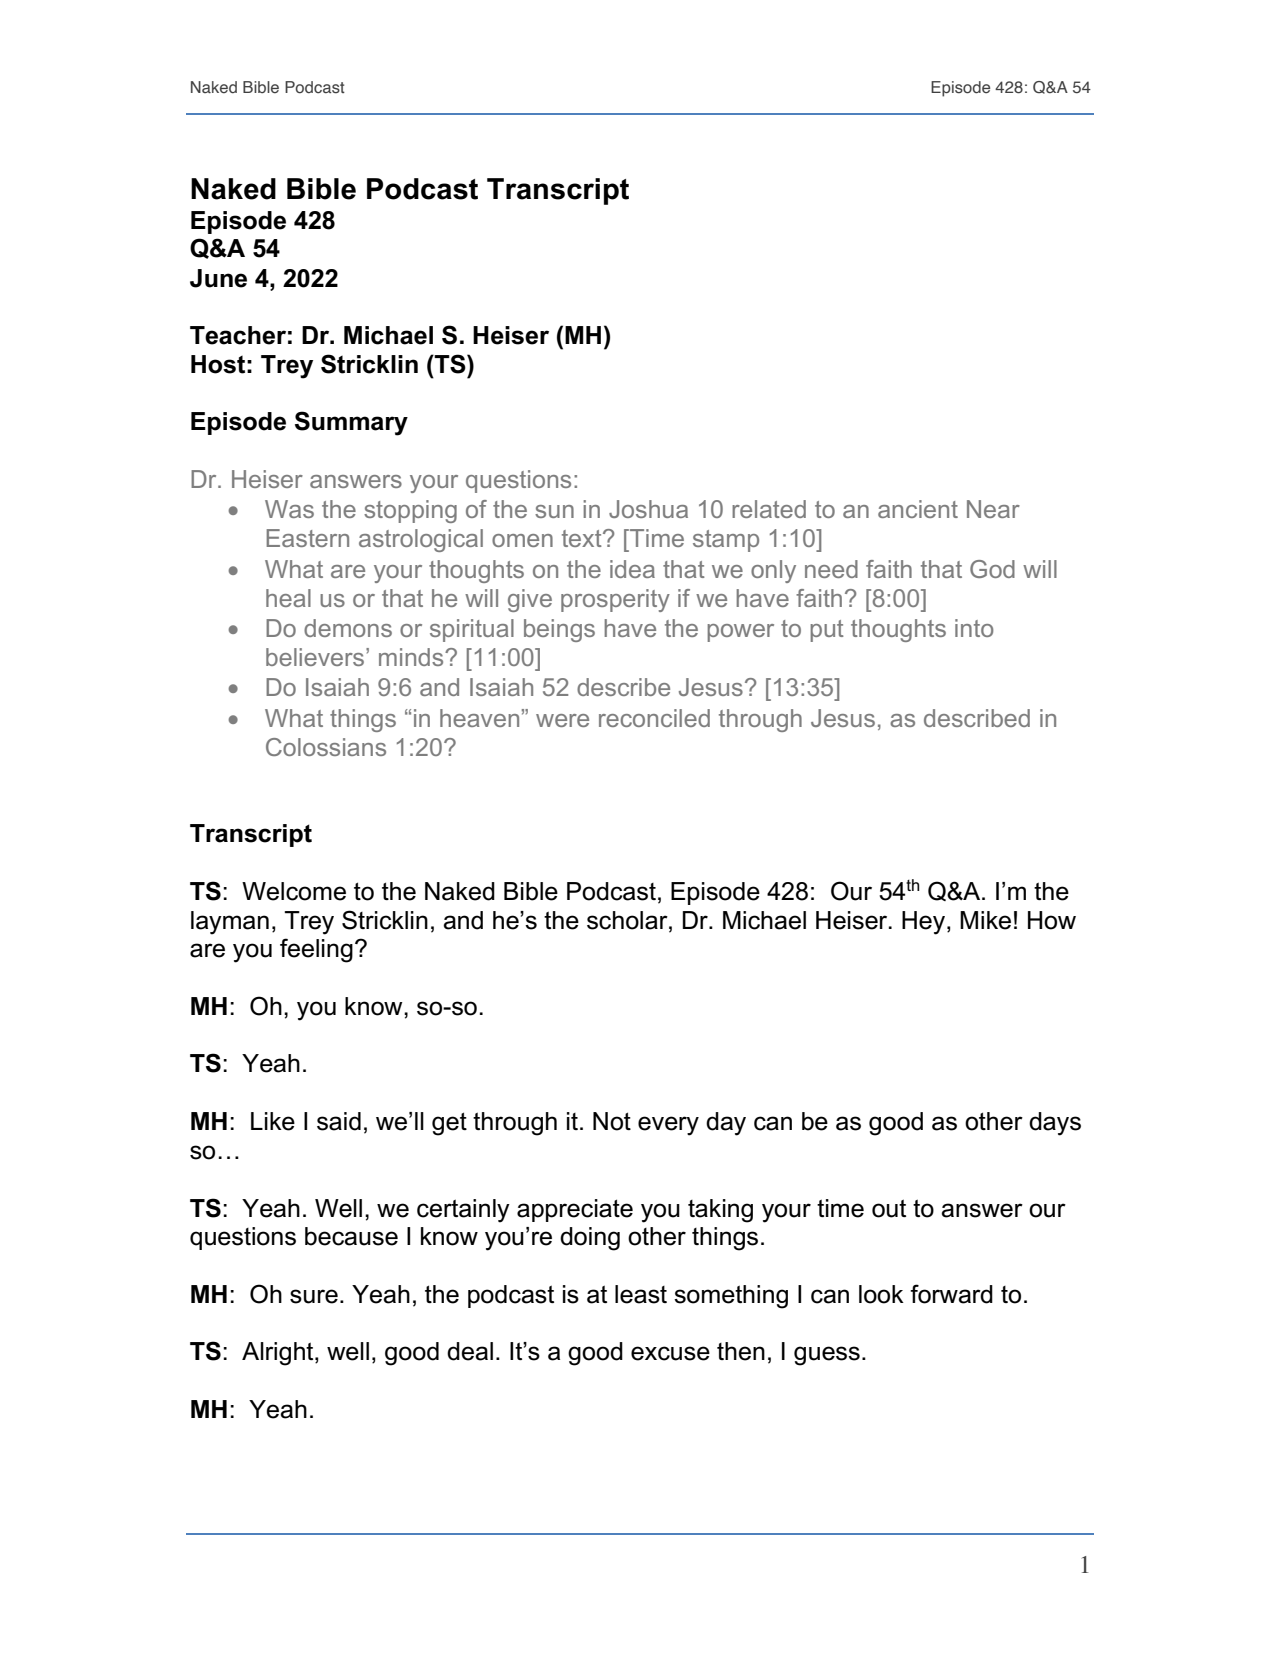  Describe the element at coordinates (314, 1296) in the screenshot. I see `sure` at that location.
